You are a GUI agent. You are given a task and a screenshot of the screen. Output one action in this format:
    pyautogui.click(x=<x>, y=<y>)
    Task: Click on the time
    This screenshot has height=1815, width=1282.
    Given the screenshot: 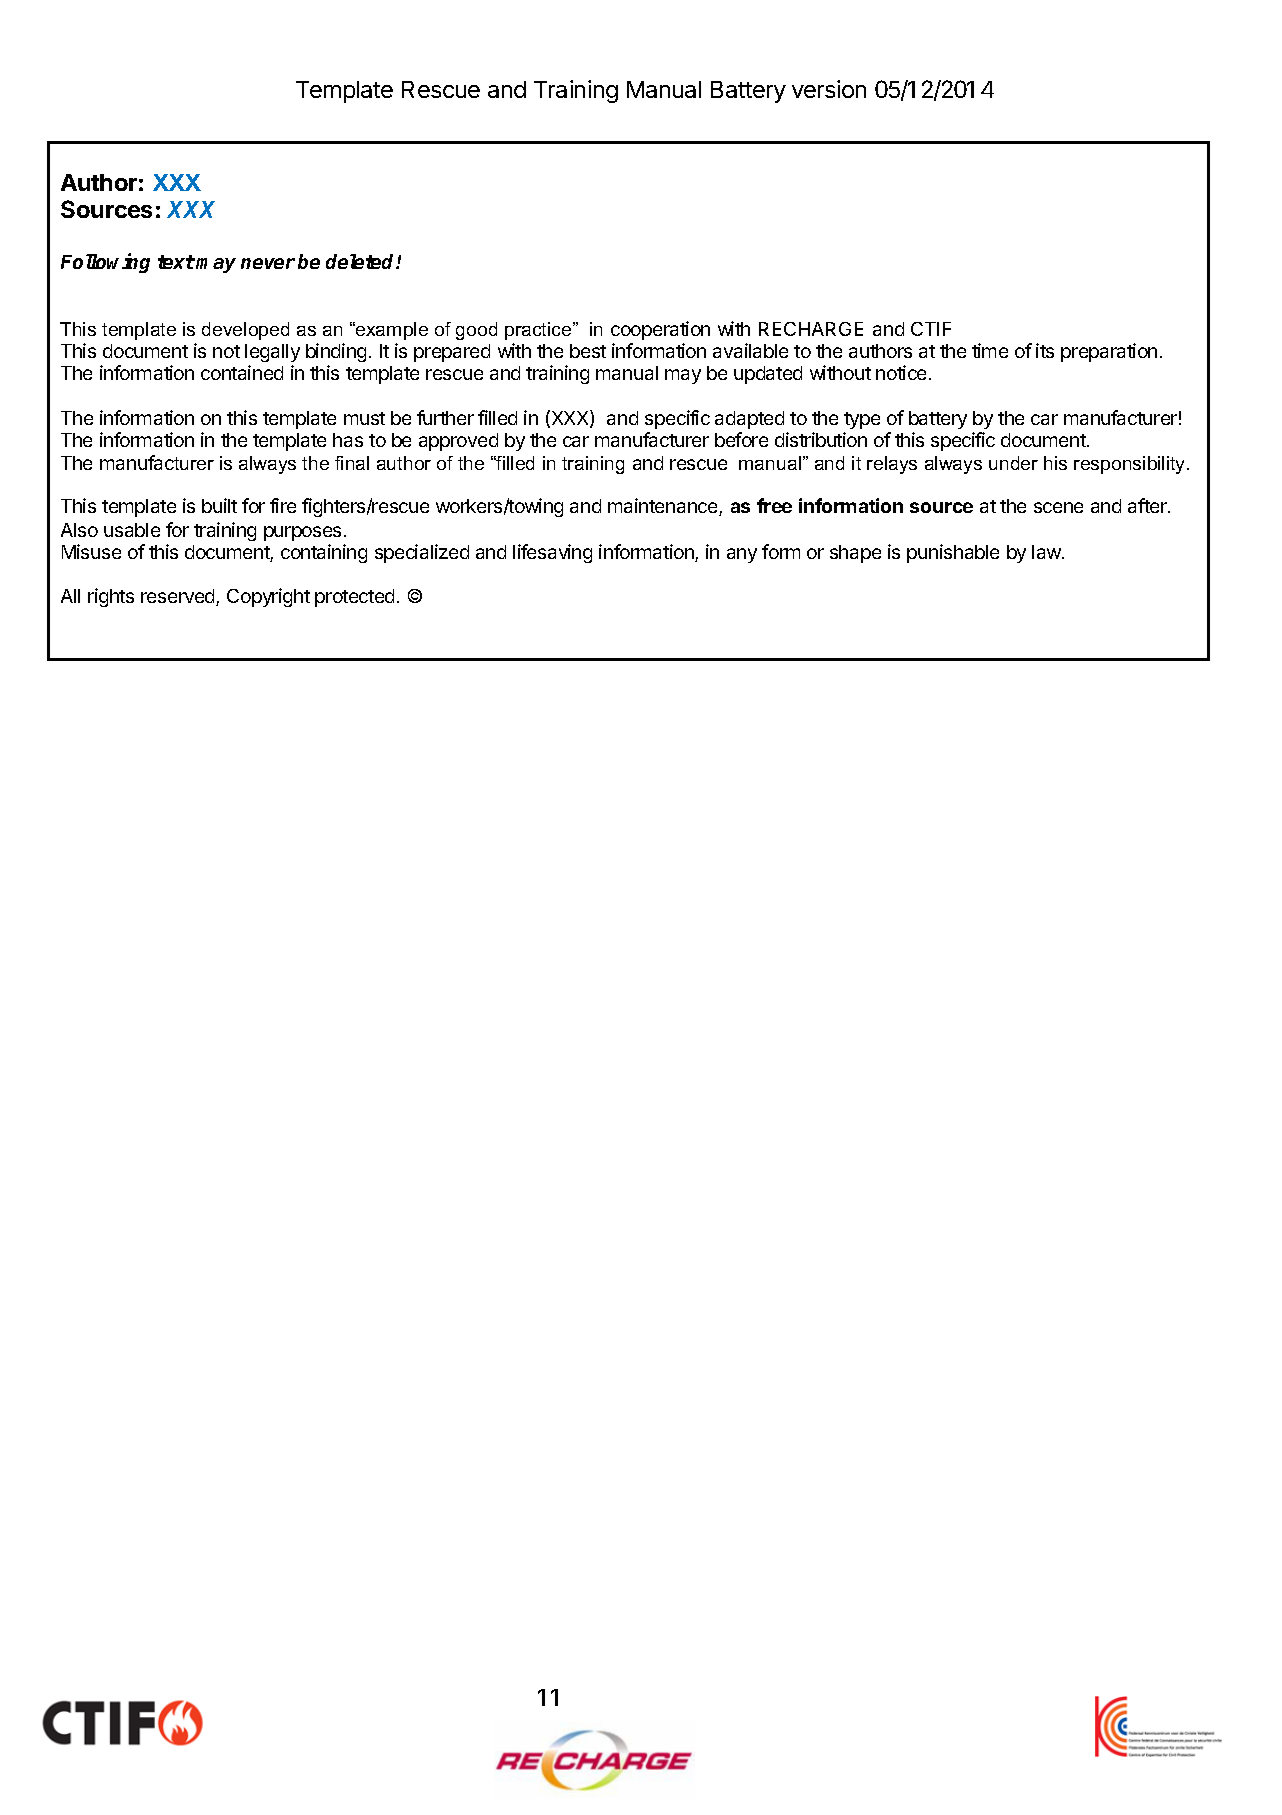 What is the action you would take?
    pyautogui.click(x=990, y=350)
